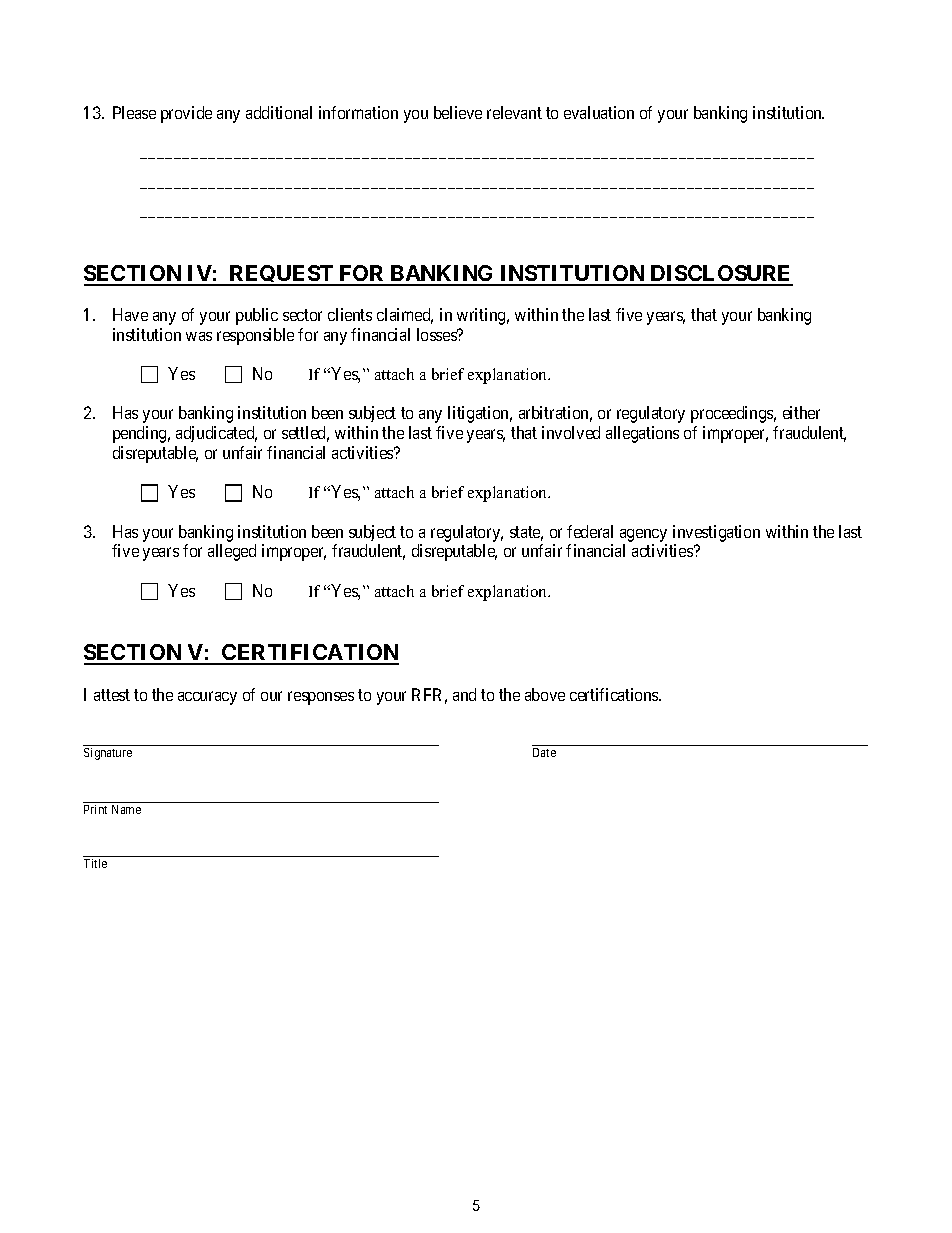 The height and width of the image is (1233, 952). Describe the element at coordinates (126, 809) in the image. I see `Name` at that location.
